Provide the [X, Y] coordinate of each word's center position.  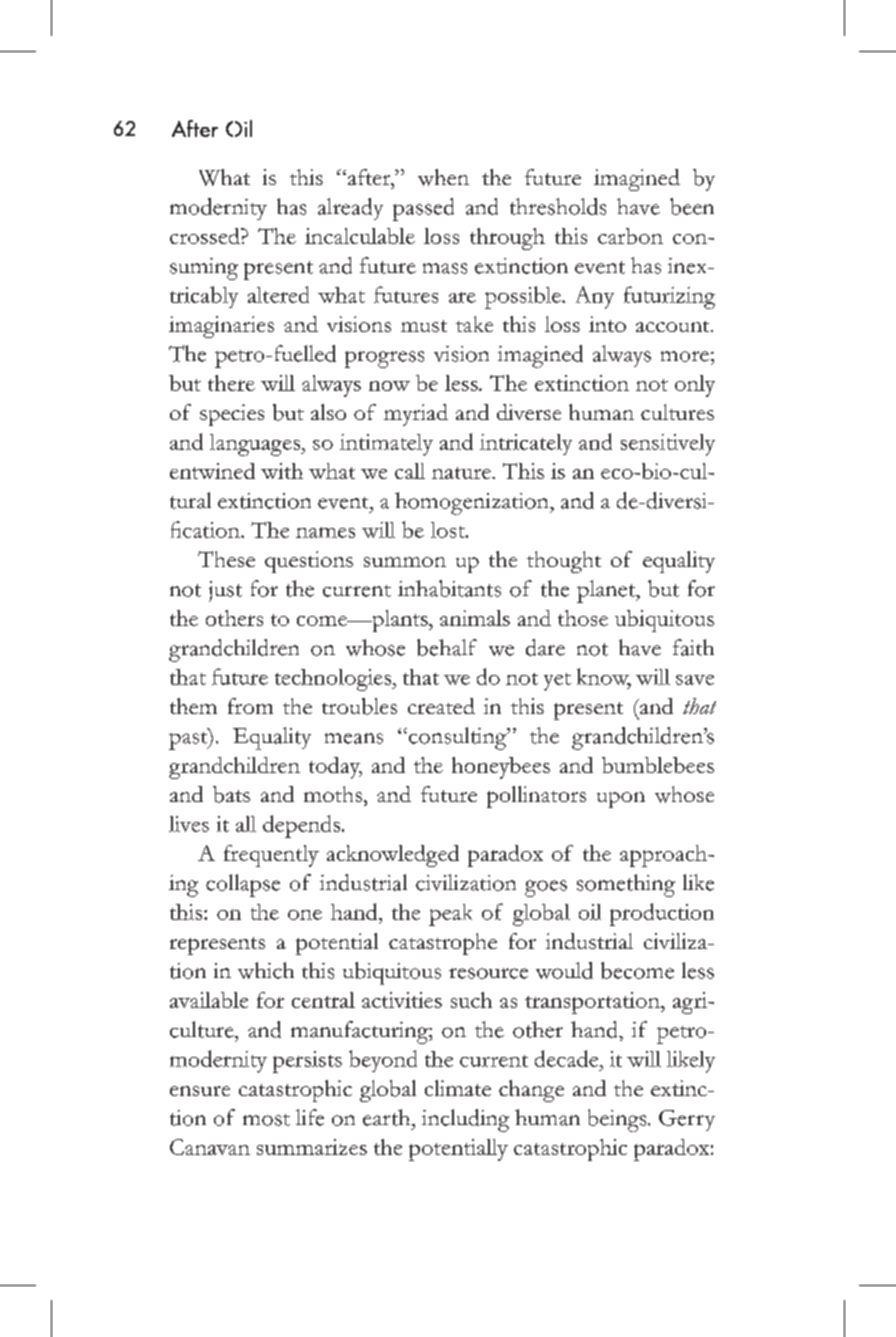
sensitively [668, 445]
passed [423, 209]
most [266, 1120]
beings [618, 1120]
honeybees [501, 768]
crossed [206, 236]
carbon [630, 236]
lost [449, 530]
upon [621, 800]
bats [231, 794]
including [465, 1120]
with [282, 471]
